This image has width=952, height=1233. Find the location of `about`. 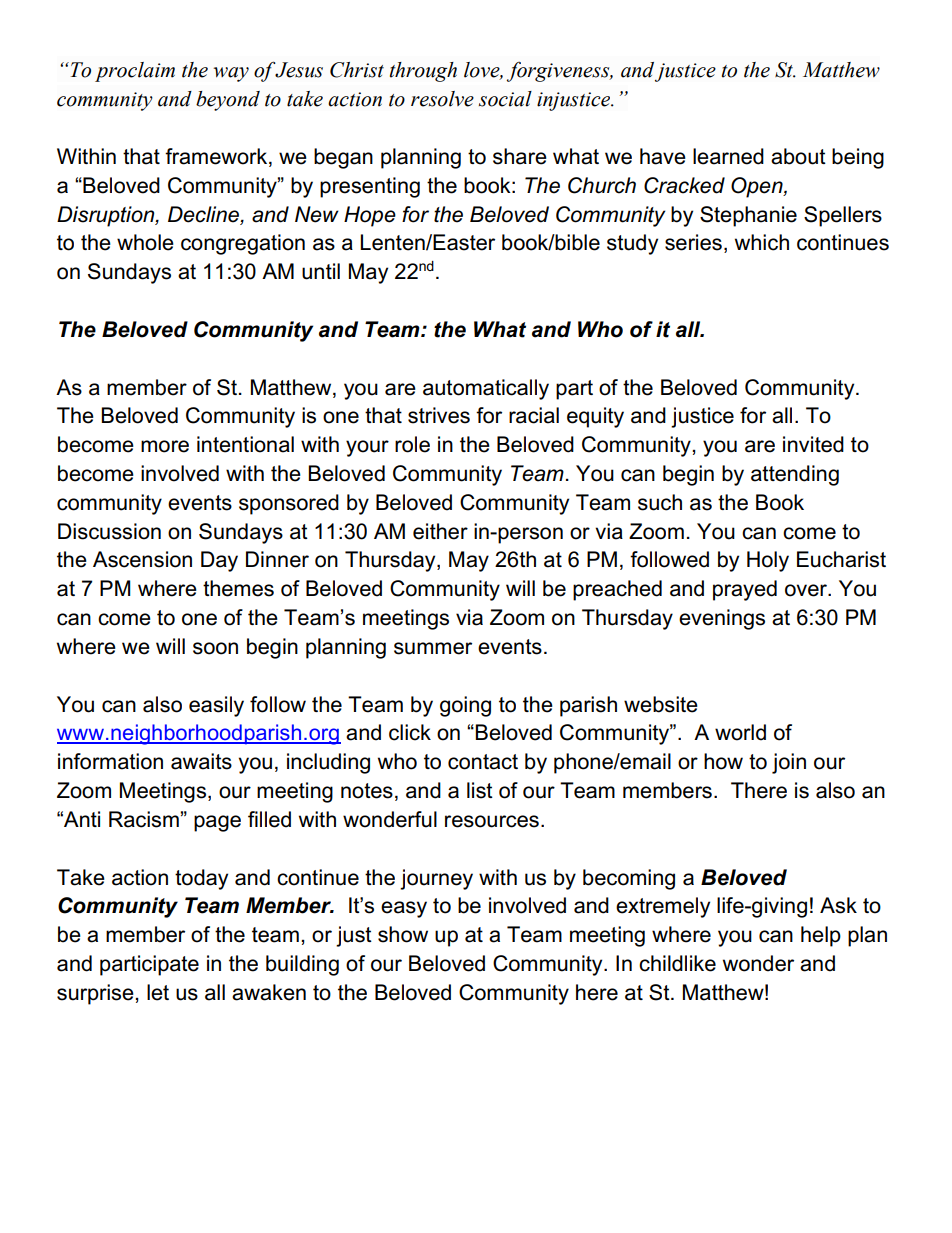

about is located at coordinates (798, 156).
